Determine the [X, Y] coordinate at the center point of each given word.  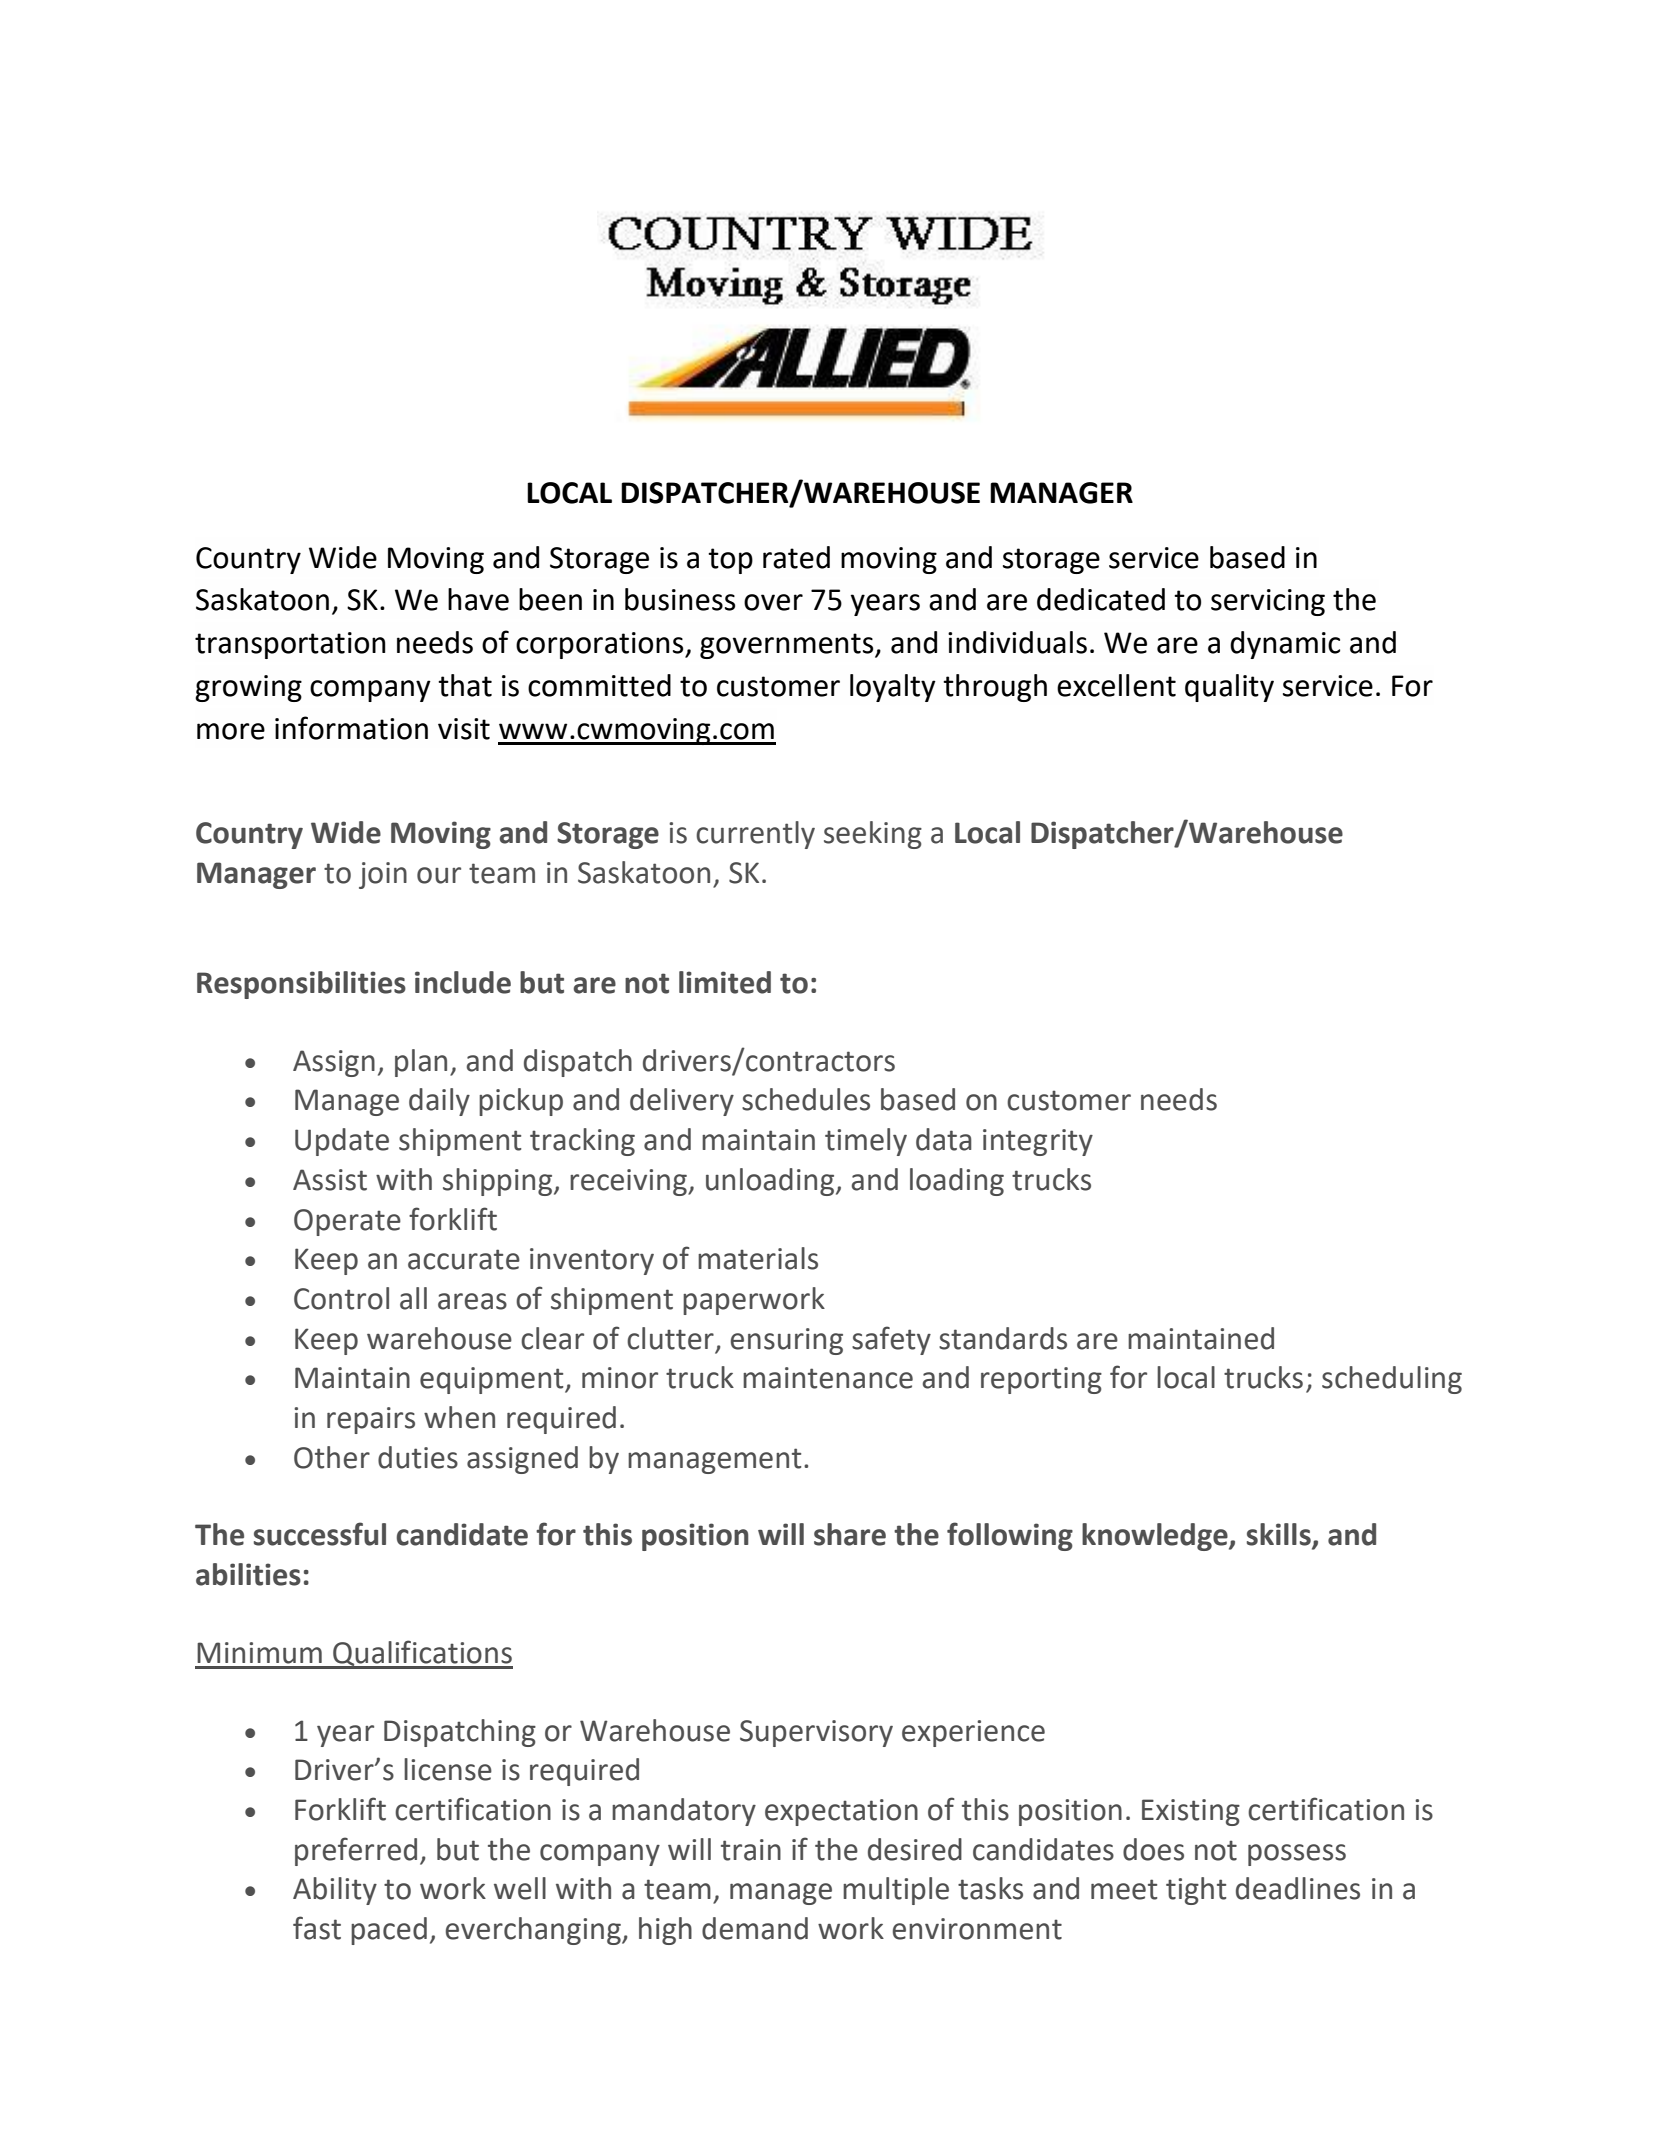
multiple [896, 1891]
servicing [1268, 602]
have [478, 599]
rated [796, 557]
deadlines [1298, 1888]
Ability [335, 1891]
